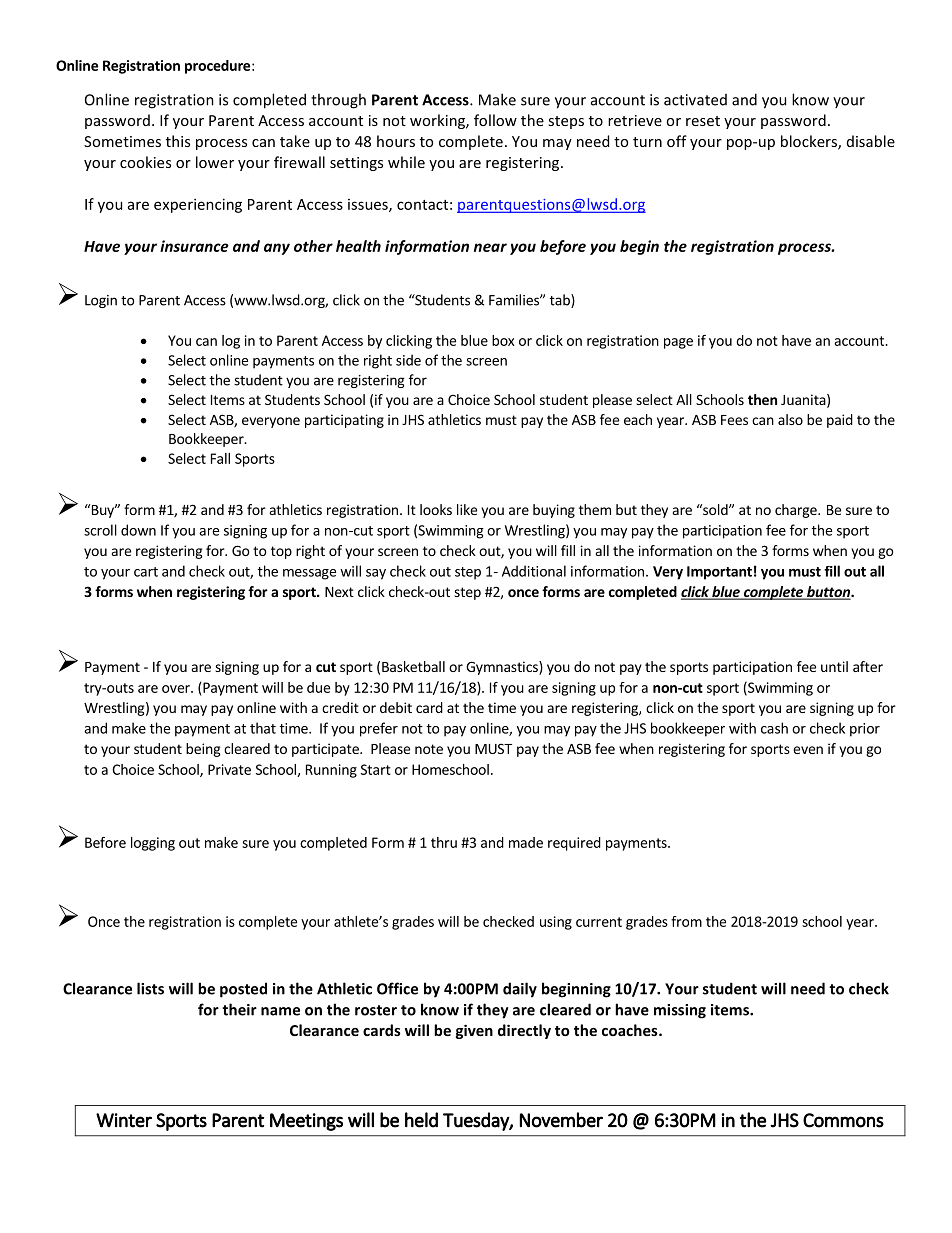  What do you see at coordinates (503, 668) in the screenshot?
I see `Gymnastics` at bounding box center [503, 668].
